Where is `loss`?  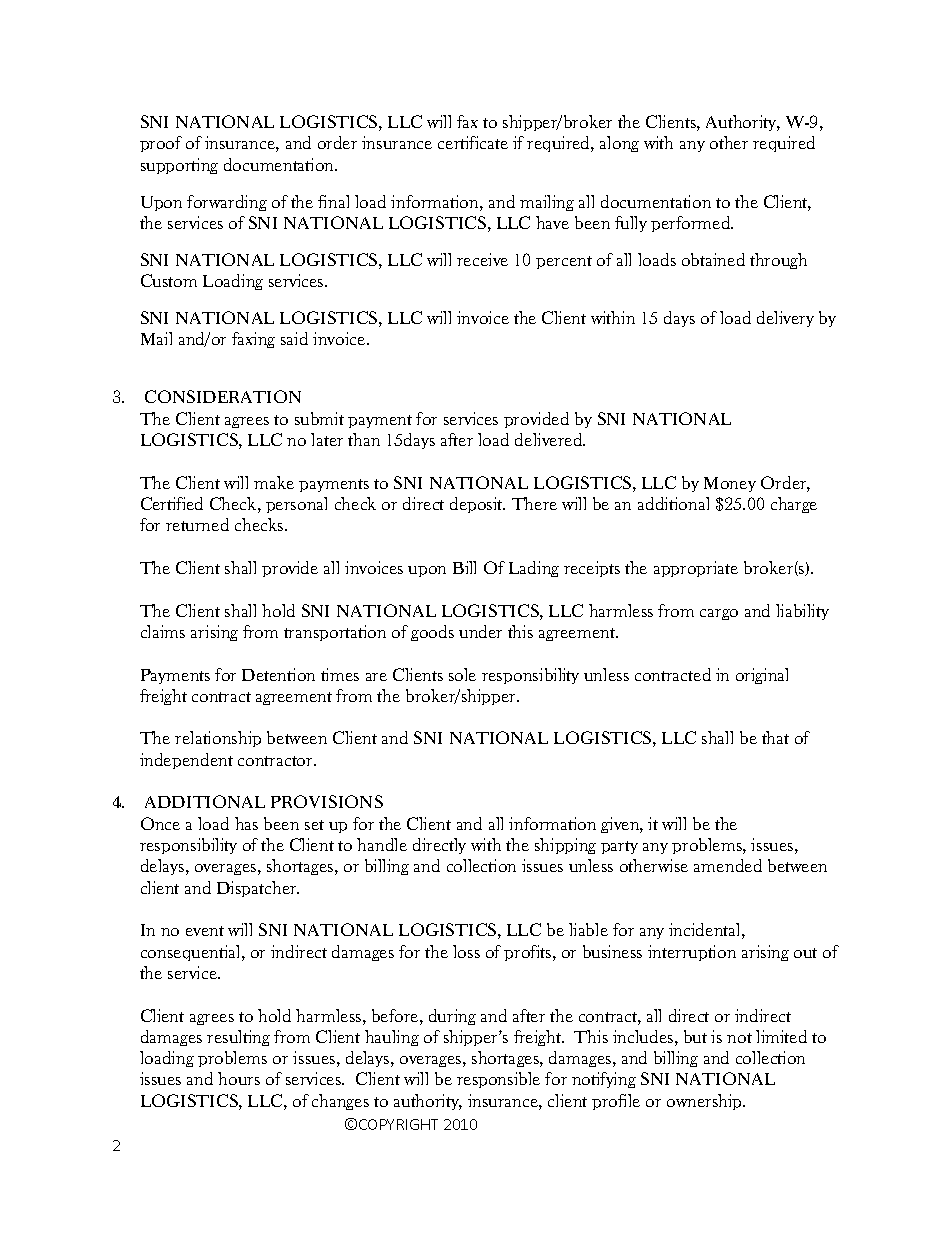 loss is located at coordinates (466, 951).
